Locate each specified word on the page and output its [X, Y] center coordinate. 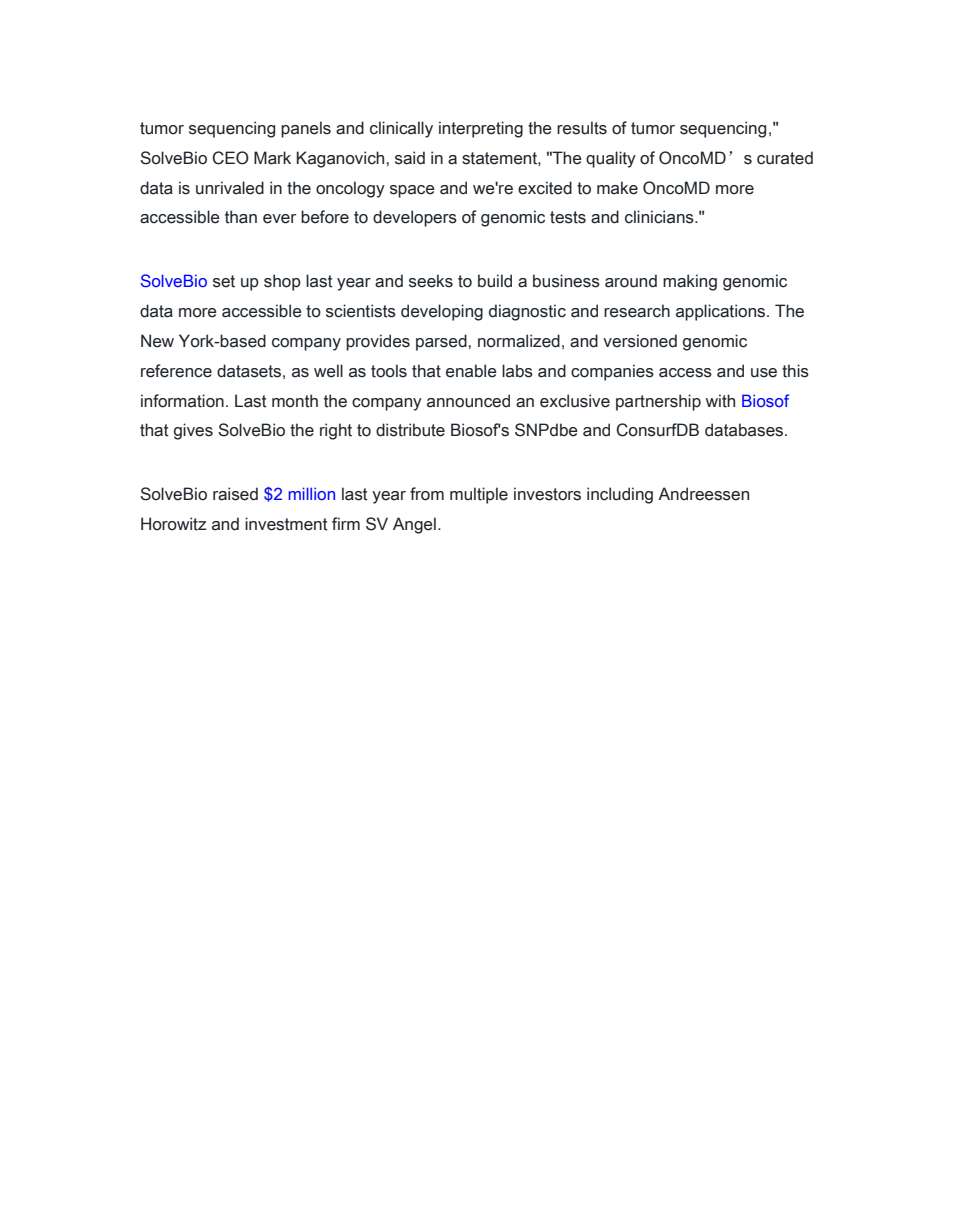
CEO [230, 158]
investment [286, 524]
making [690, 282]
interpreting [481, 129]
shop [282, 282]
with [720, 401]
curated [785, 158]
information [182, 401]
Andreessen [703, 494]
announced [468, 401]
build [495, 281]
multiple [479, 495]
